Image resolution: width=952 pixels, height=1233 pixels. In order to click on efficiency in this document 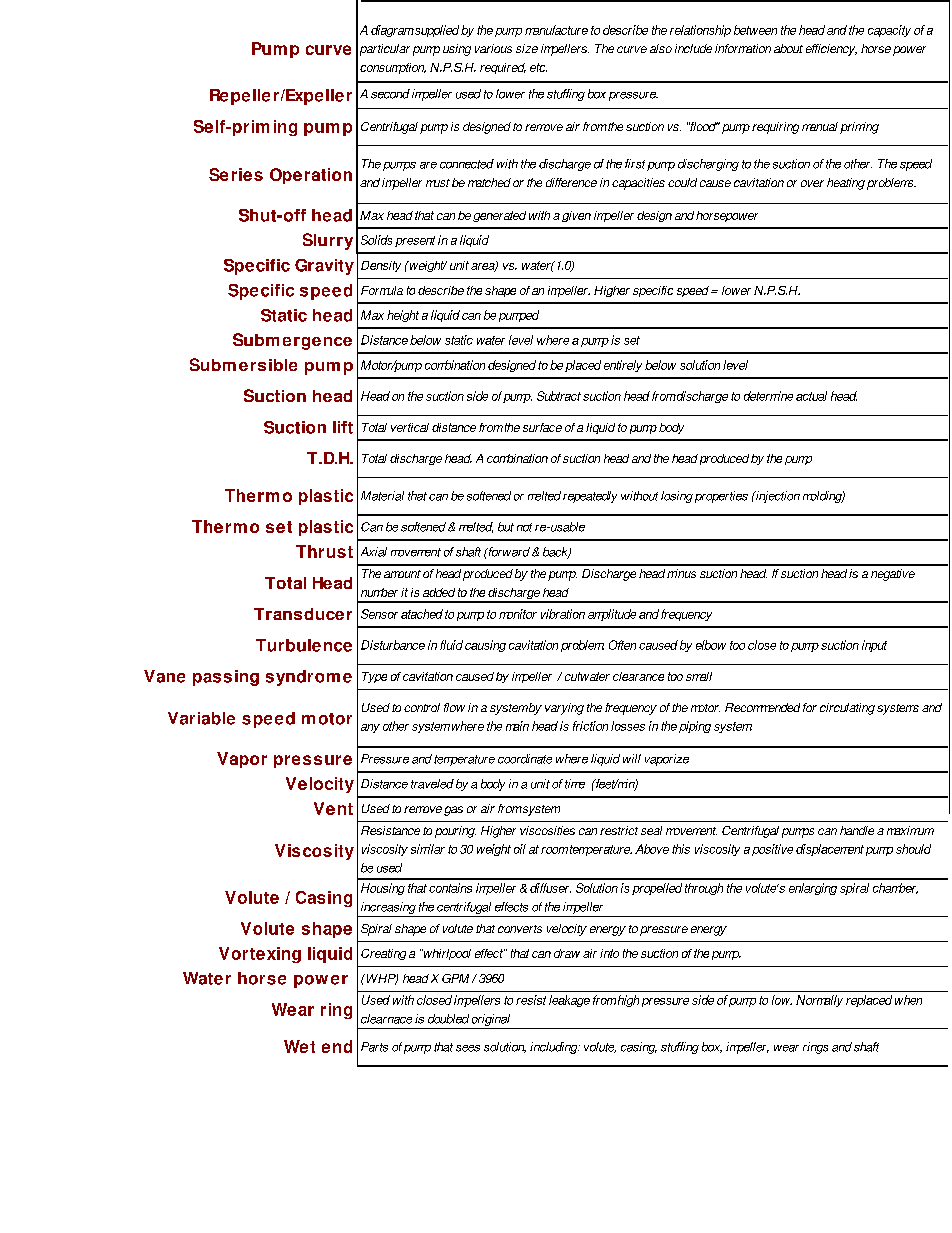, I will do `click(831, 50)`.
